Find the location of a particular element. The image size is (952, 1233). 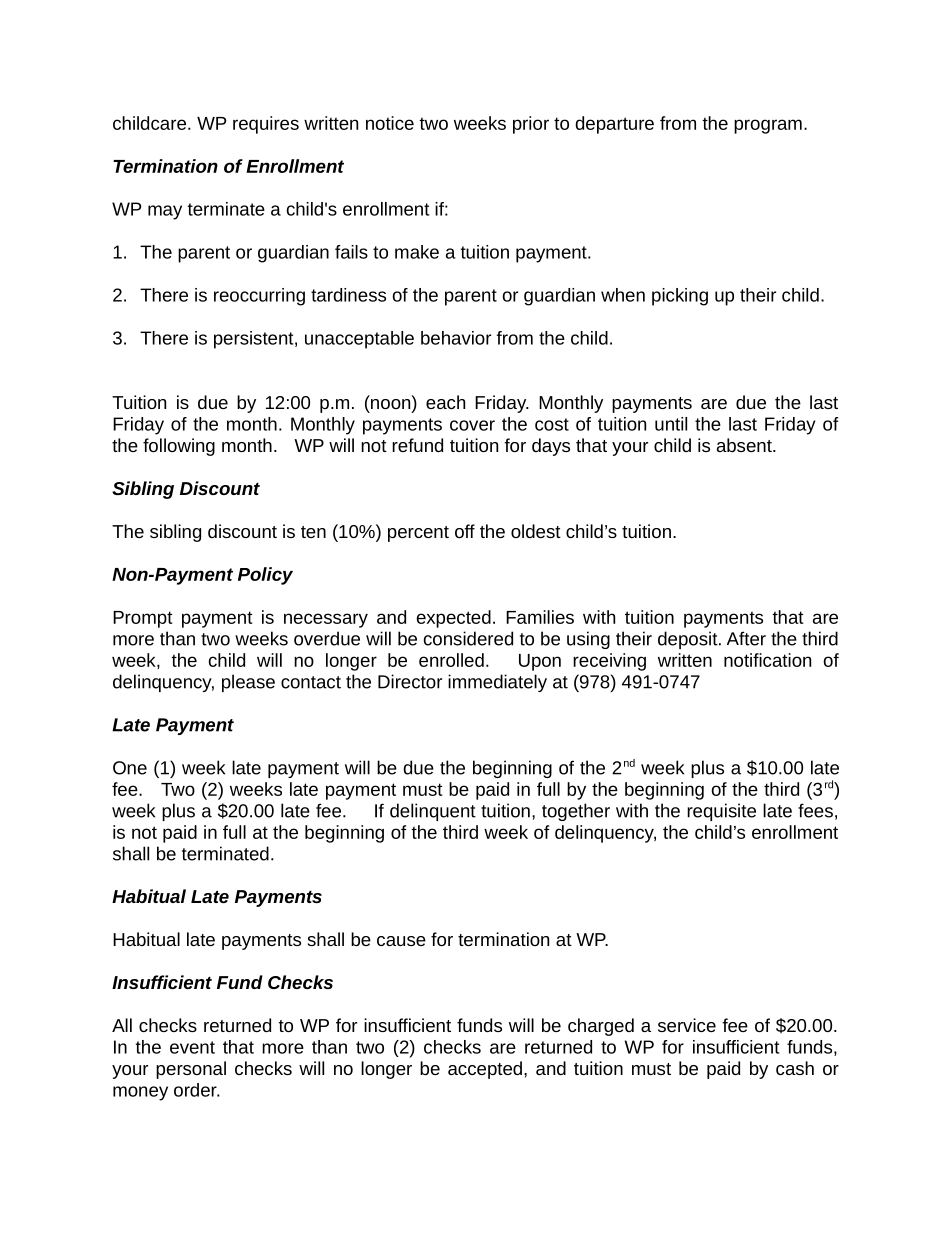

following is located at coordinates (179, 447).
